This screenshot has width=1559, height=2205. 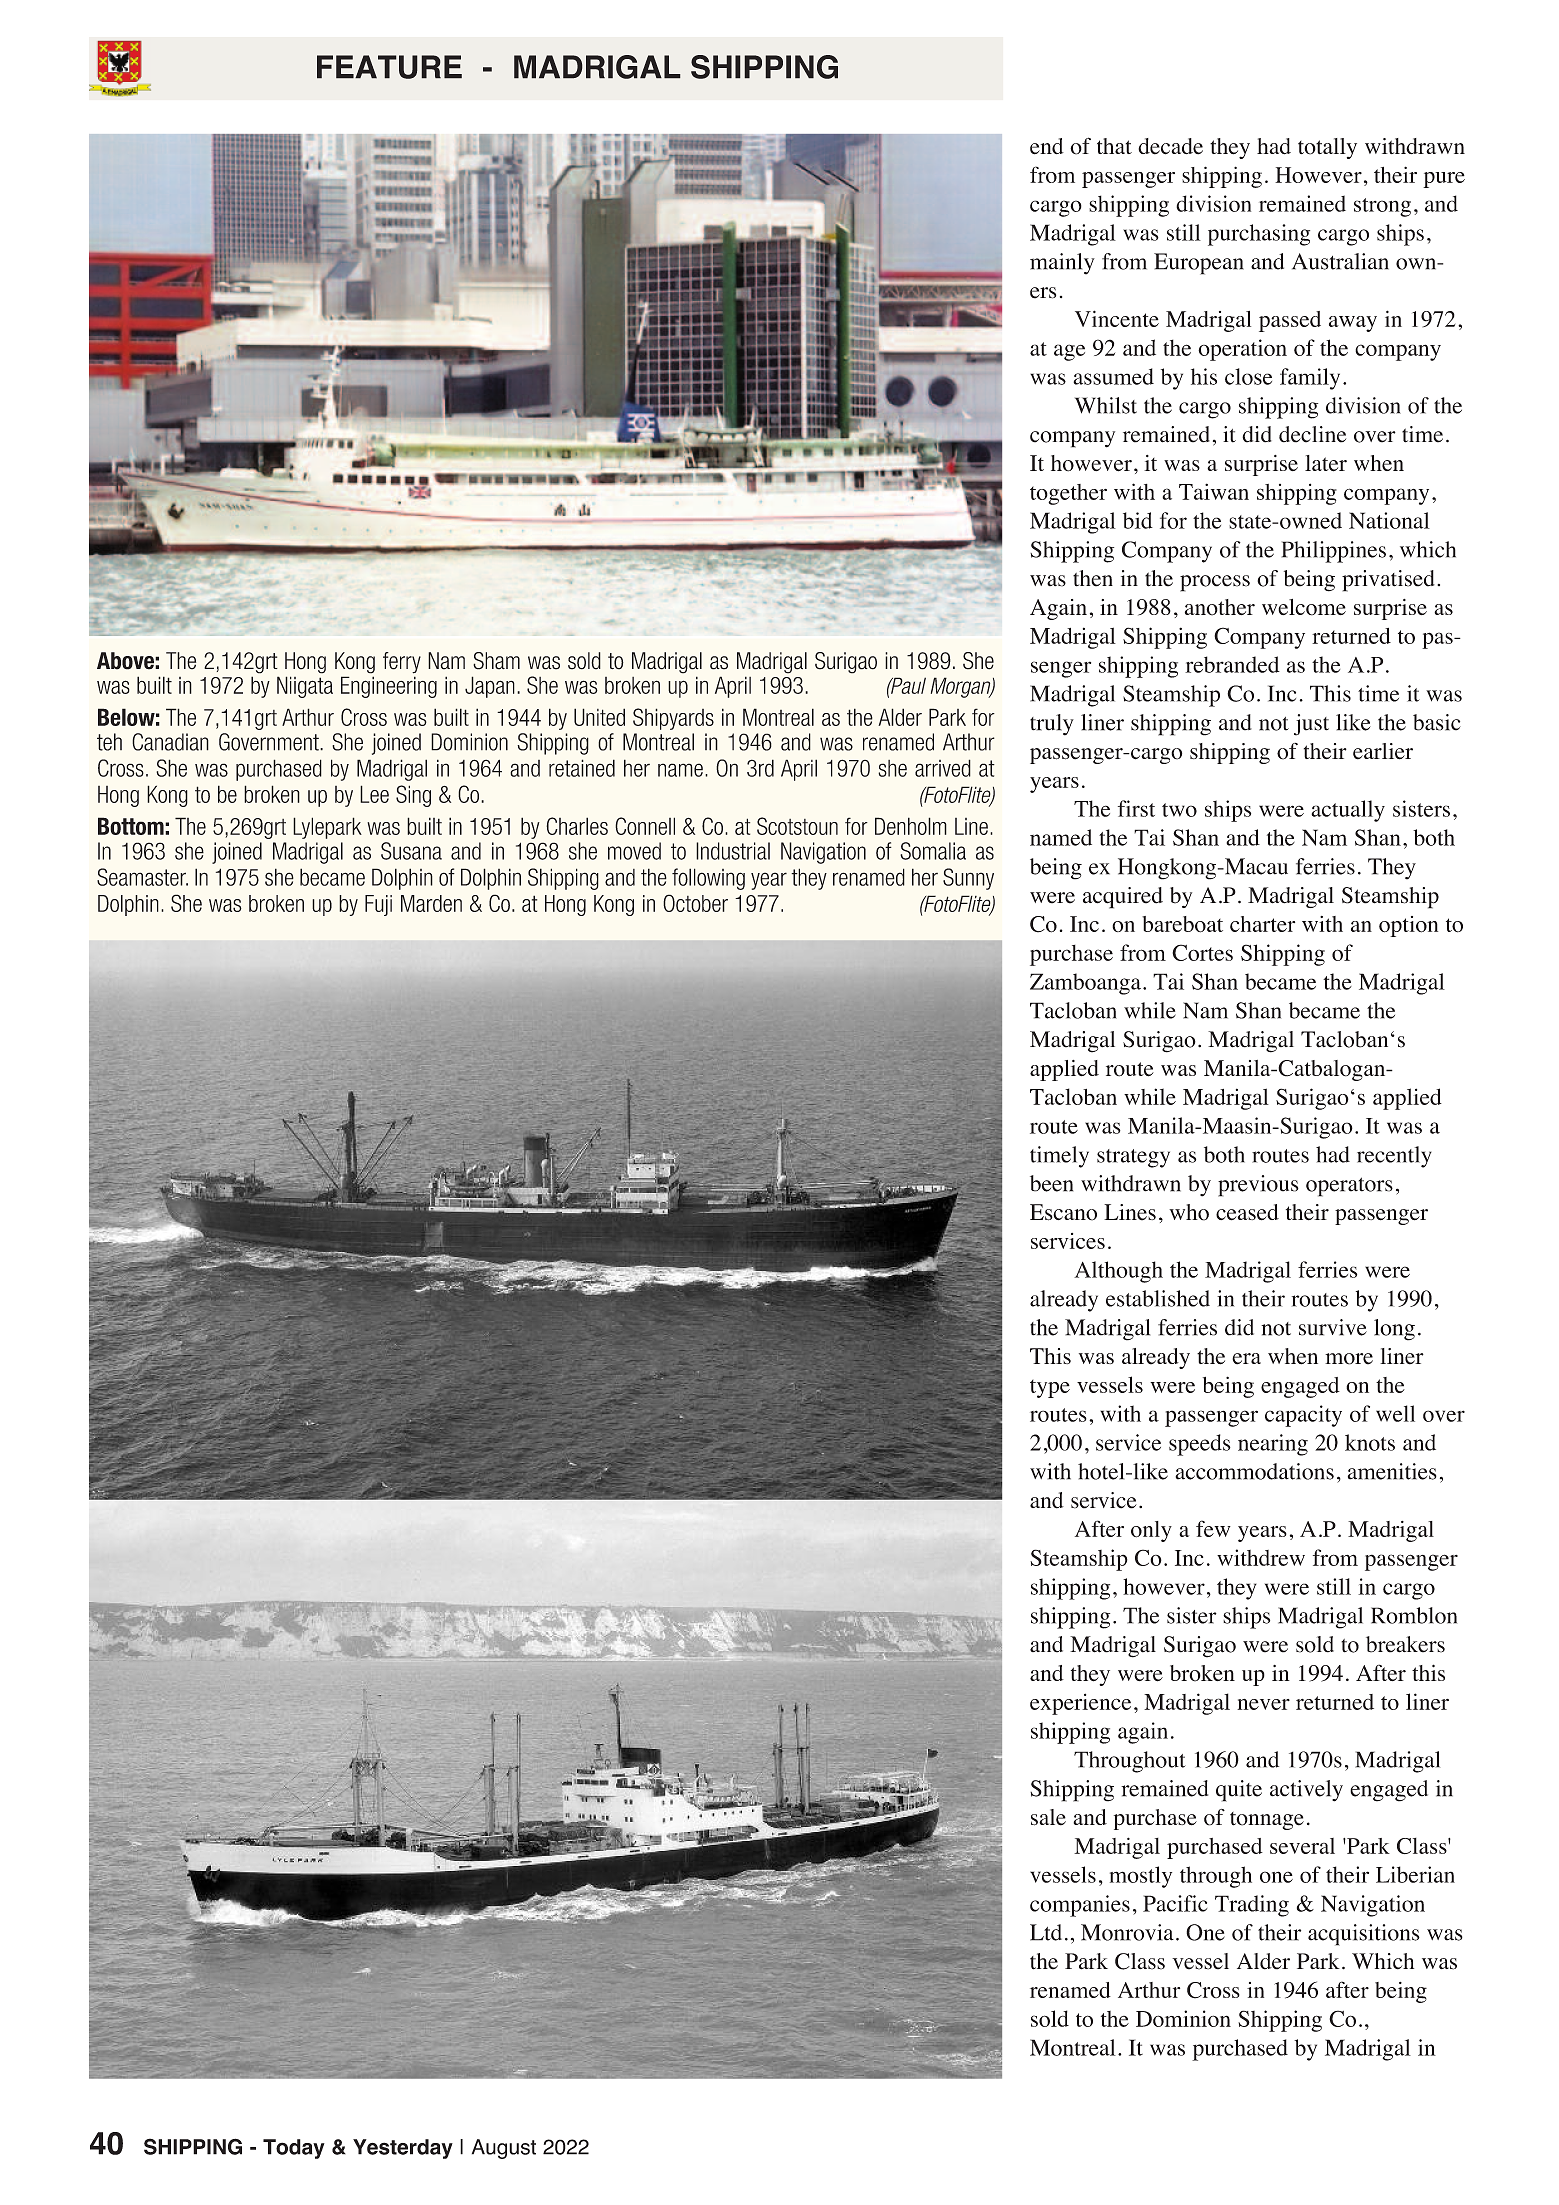 I want to click on type, so click(x=1050, y=1389).
